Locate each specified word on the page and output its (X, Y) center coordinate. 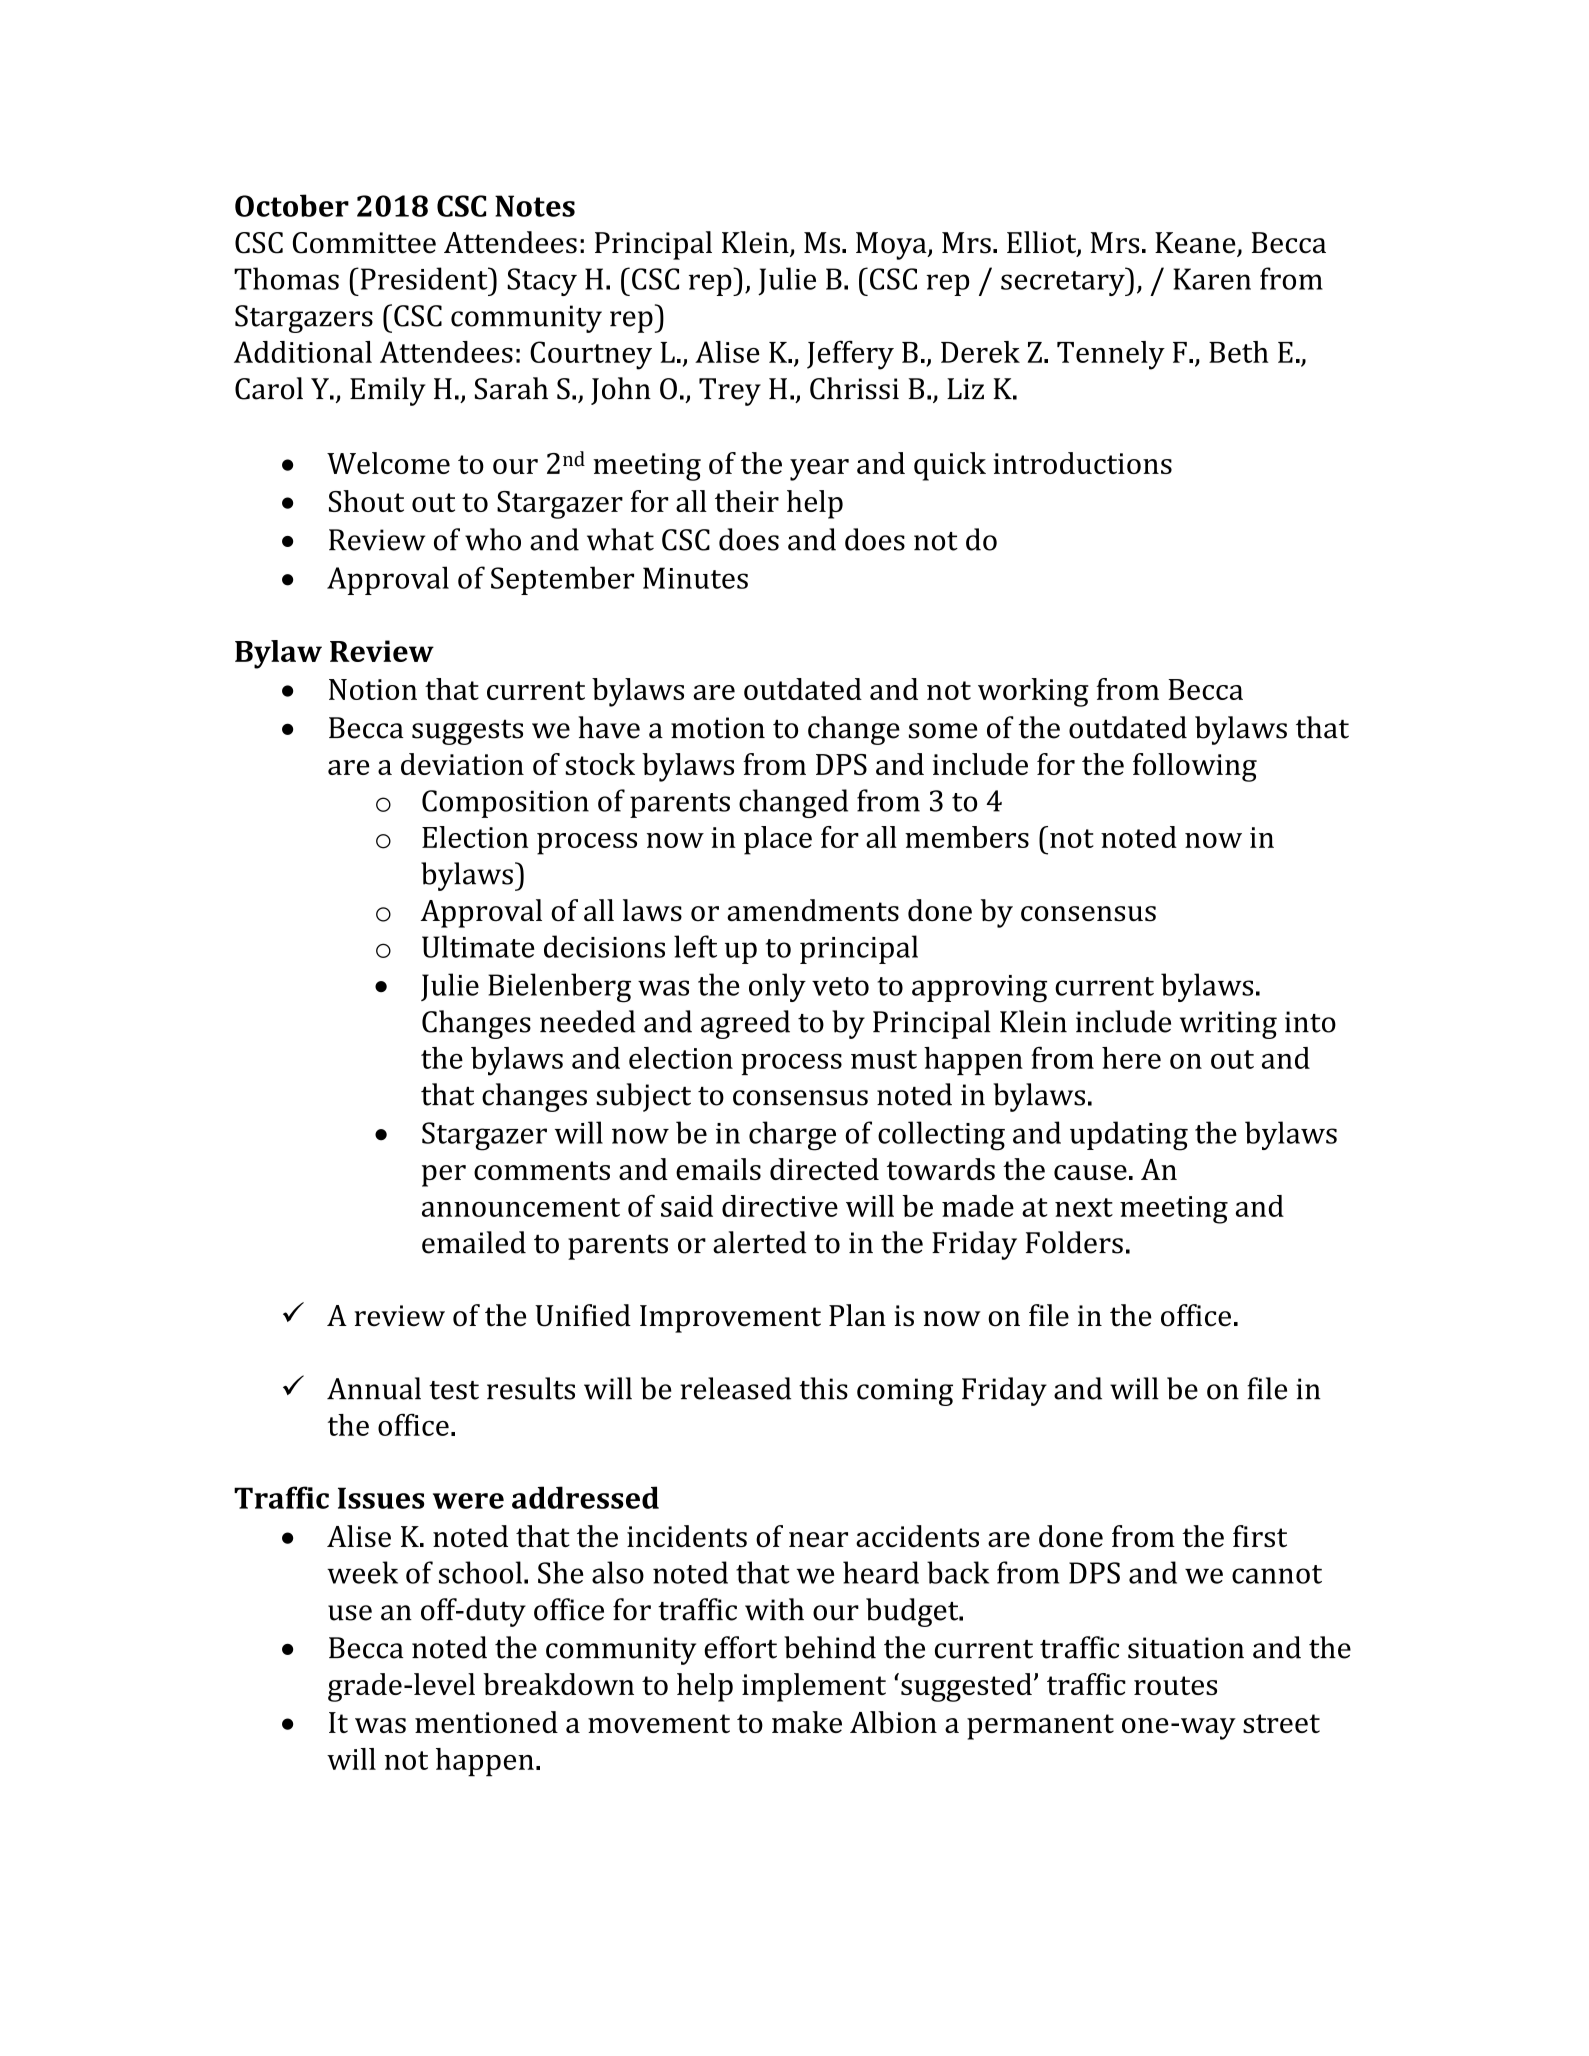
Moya (892, 246)
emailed (474, 1242)
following (1195, 767)
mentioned (486, 1722)
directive (780, 1206)
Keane (1196, 244)
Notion (373, 689)
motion (718, 728)
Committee (364, 243)
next (1084, 1207)
